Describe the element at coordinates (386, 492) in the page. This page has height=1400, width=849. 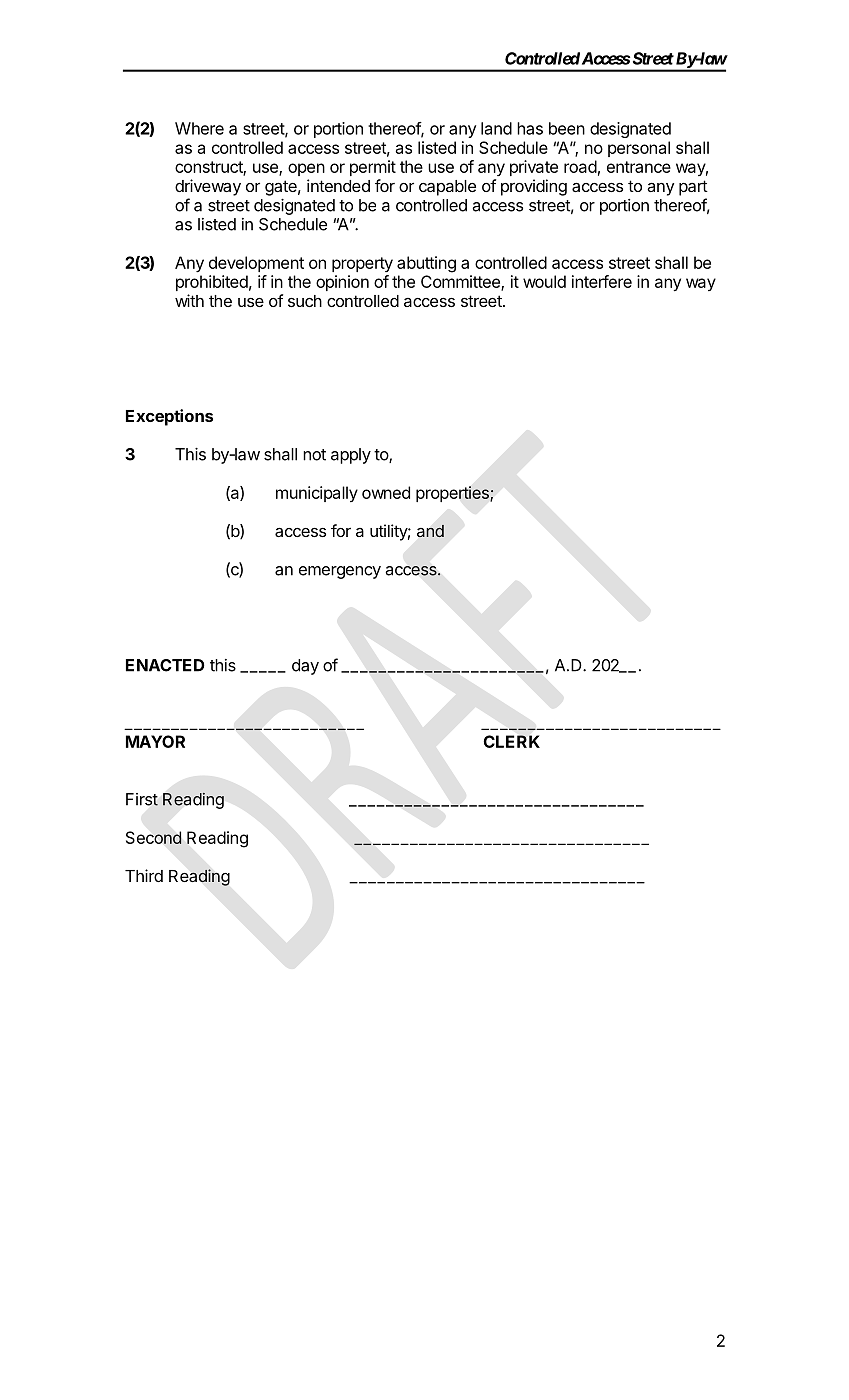
I see `owned` at that location.
